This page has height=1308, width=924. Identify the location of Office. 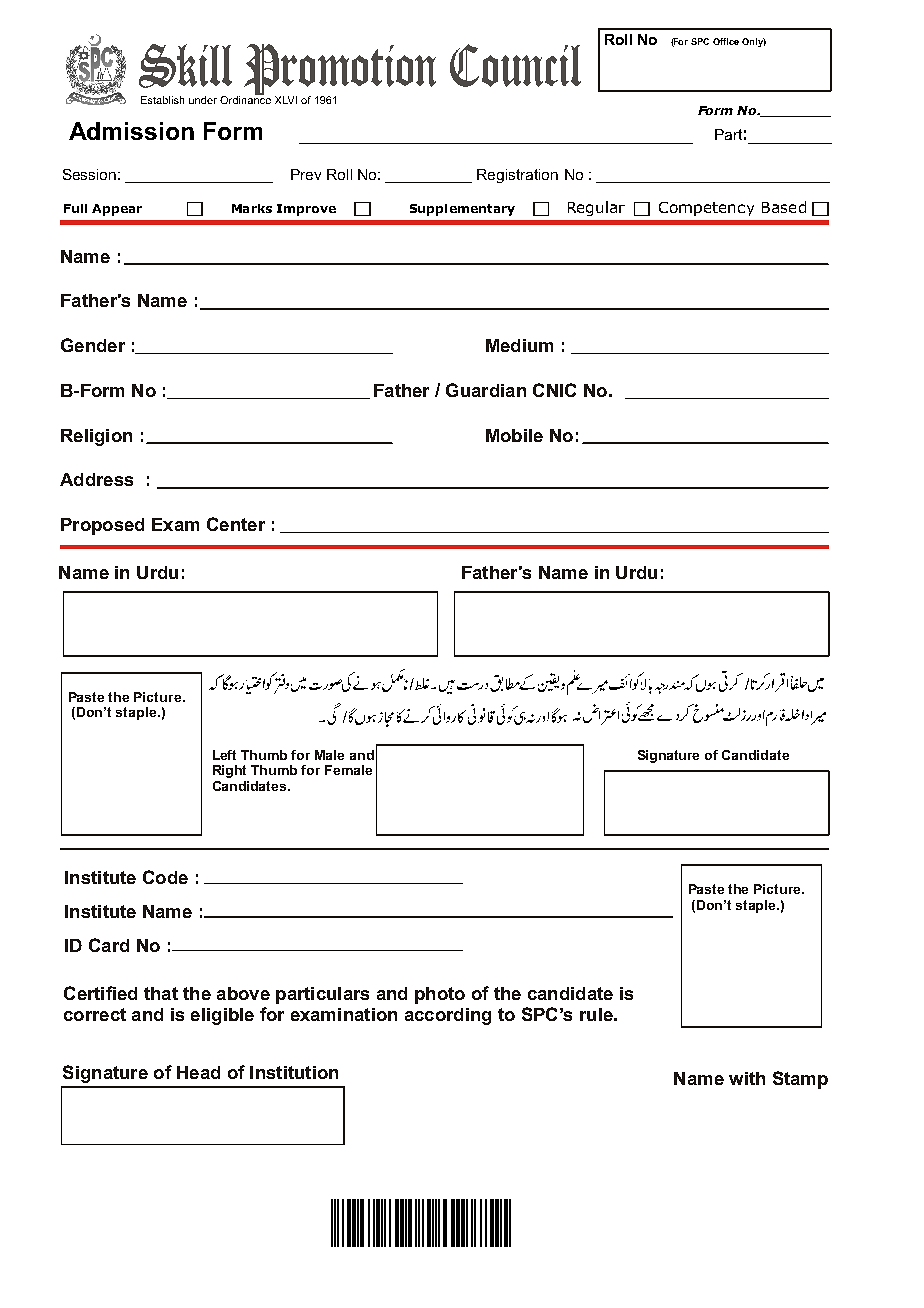
(726, 41).
